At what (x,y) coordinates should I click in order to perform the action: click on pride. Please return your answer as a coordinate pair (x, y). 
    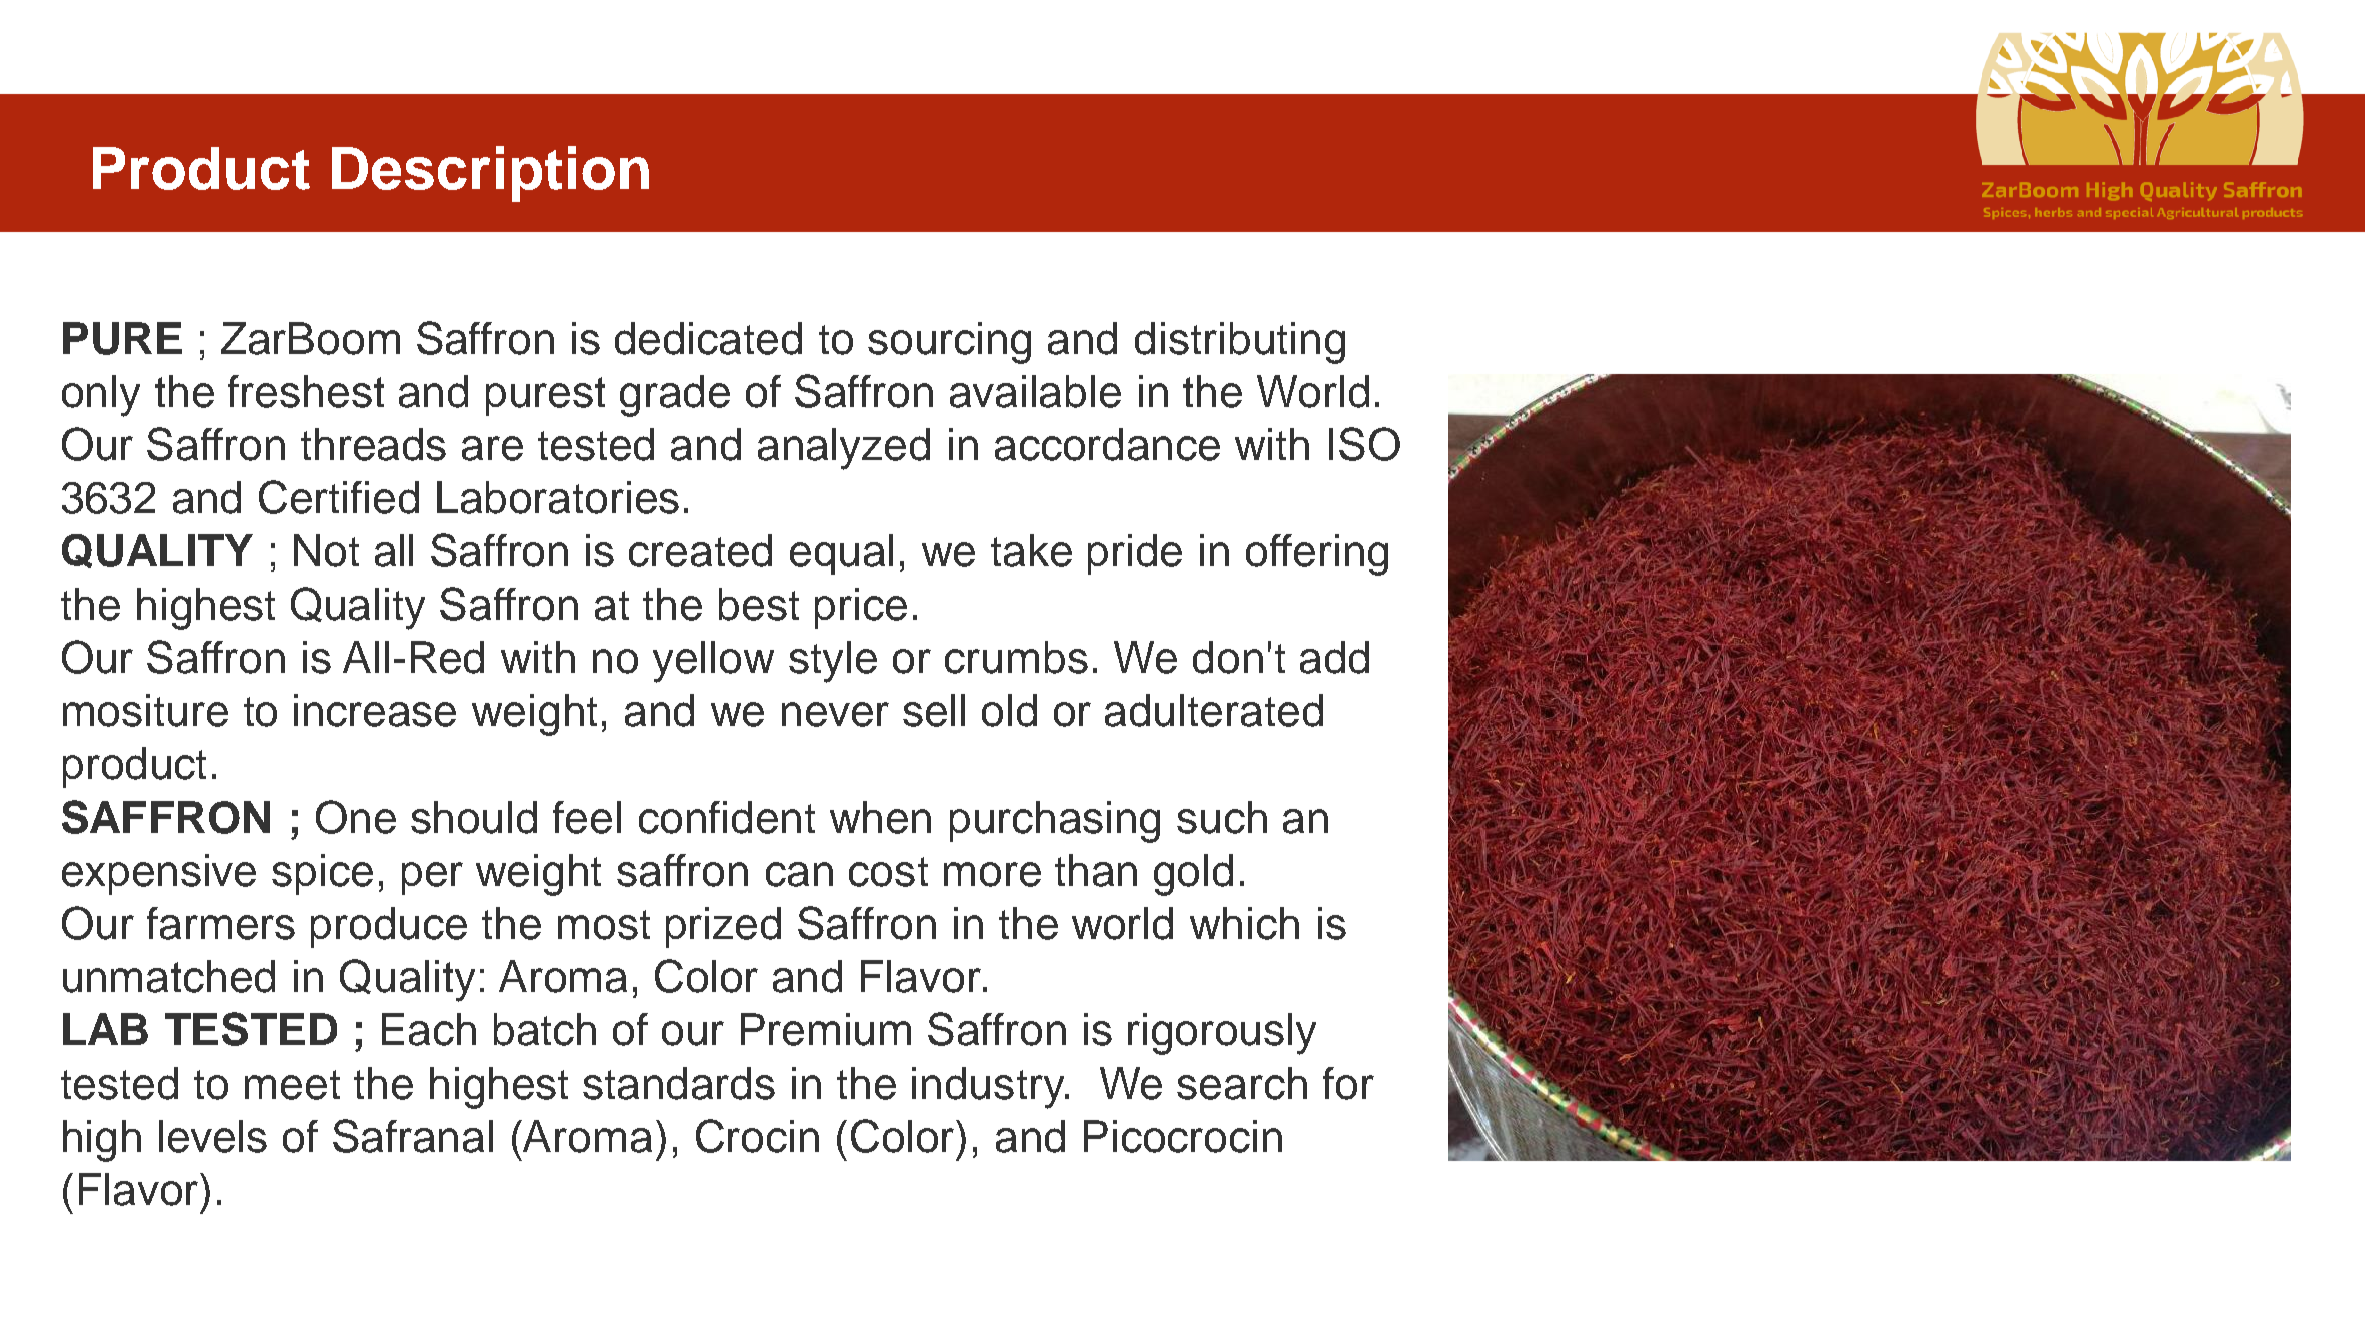
    Looking at the image, I should click on (1135, 554).
